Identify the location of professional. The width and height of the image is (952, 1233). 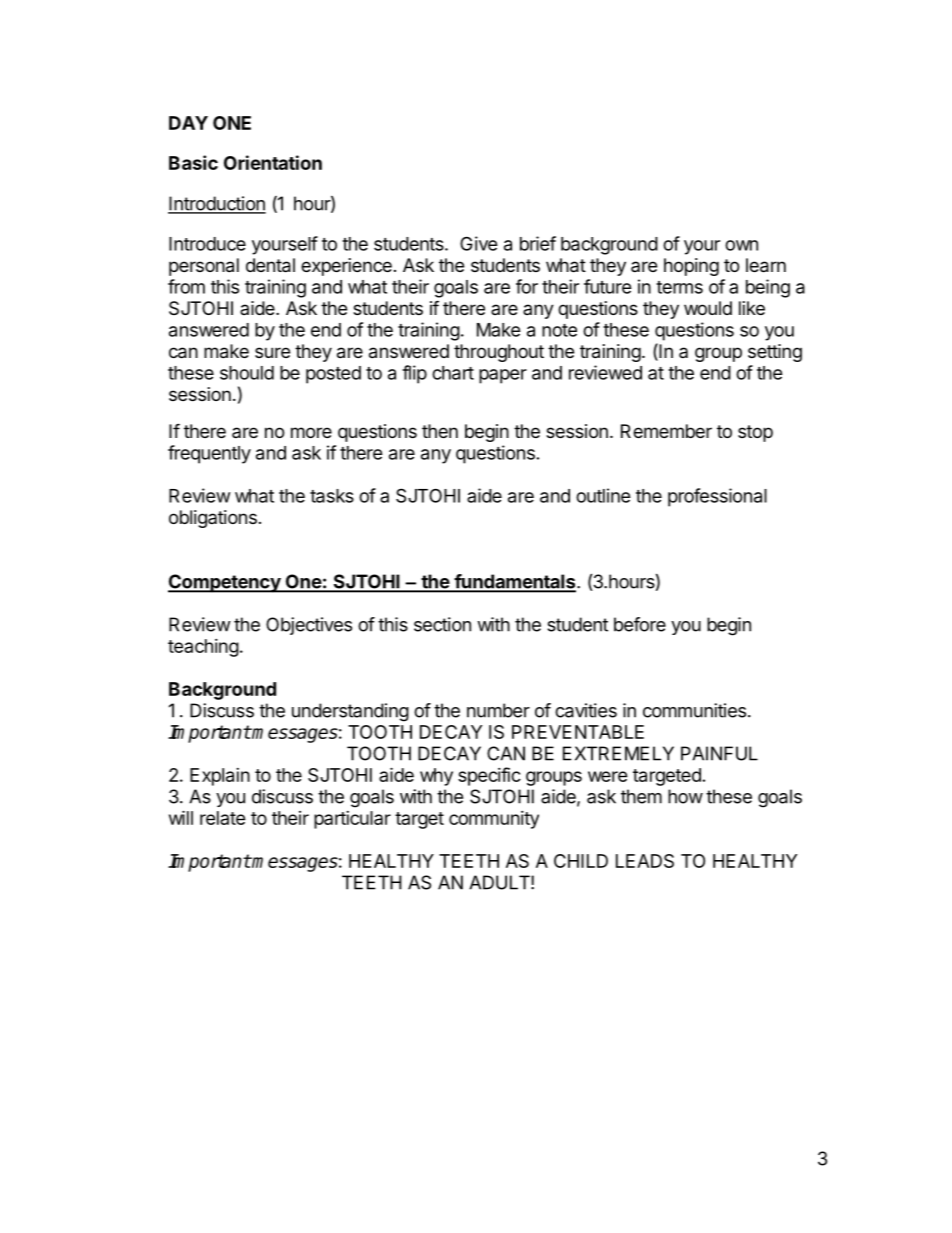
(717, 497).
